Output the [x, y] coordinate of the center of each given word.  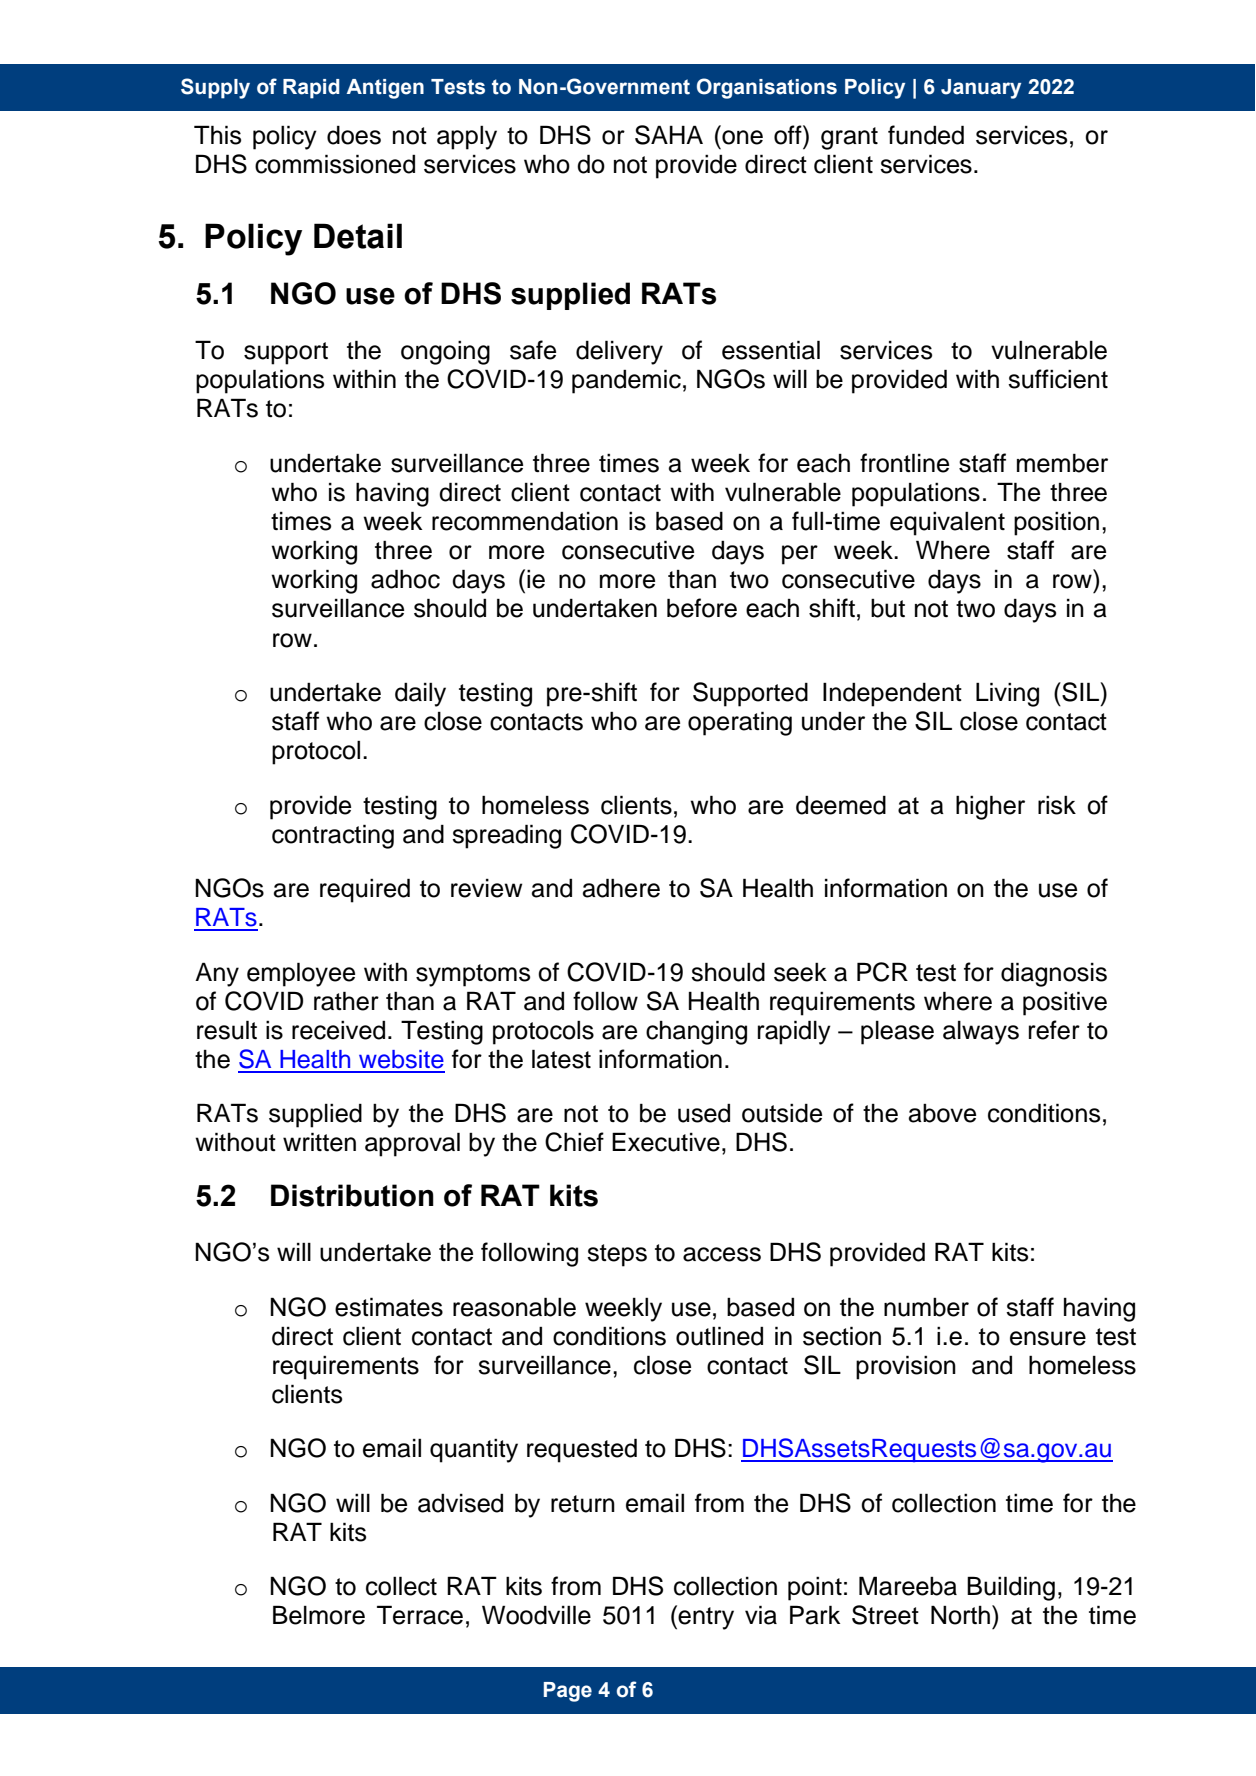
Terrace [420, 1615]
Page [568, 1692]
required [365, 890]
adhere [621, 888]
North [960, 1615]
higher [990, 807]
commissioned [335, 164]
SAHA [669, 135]
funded [926, 135]
